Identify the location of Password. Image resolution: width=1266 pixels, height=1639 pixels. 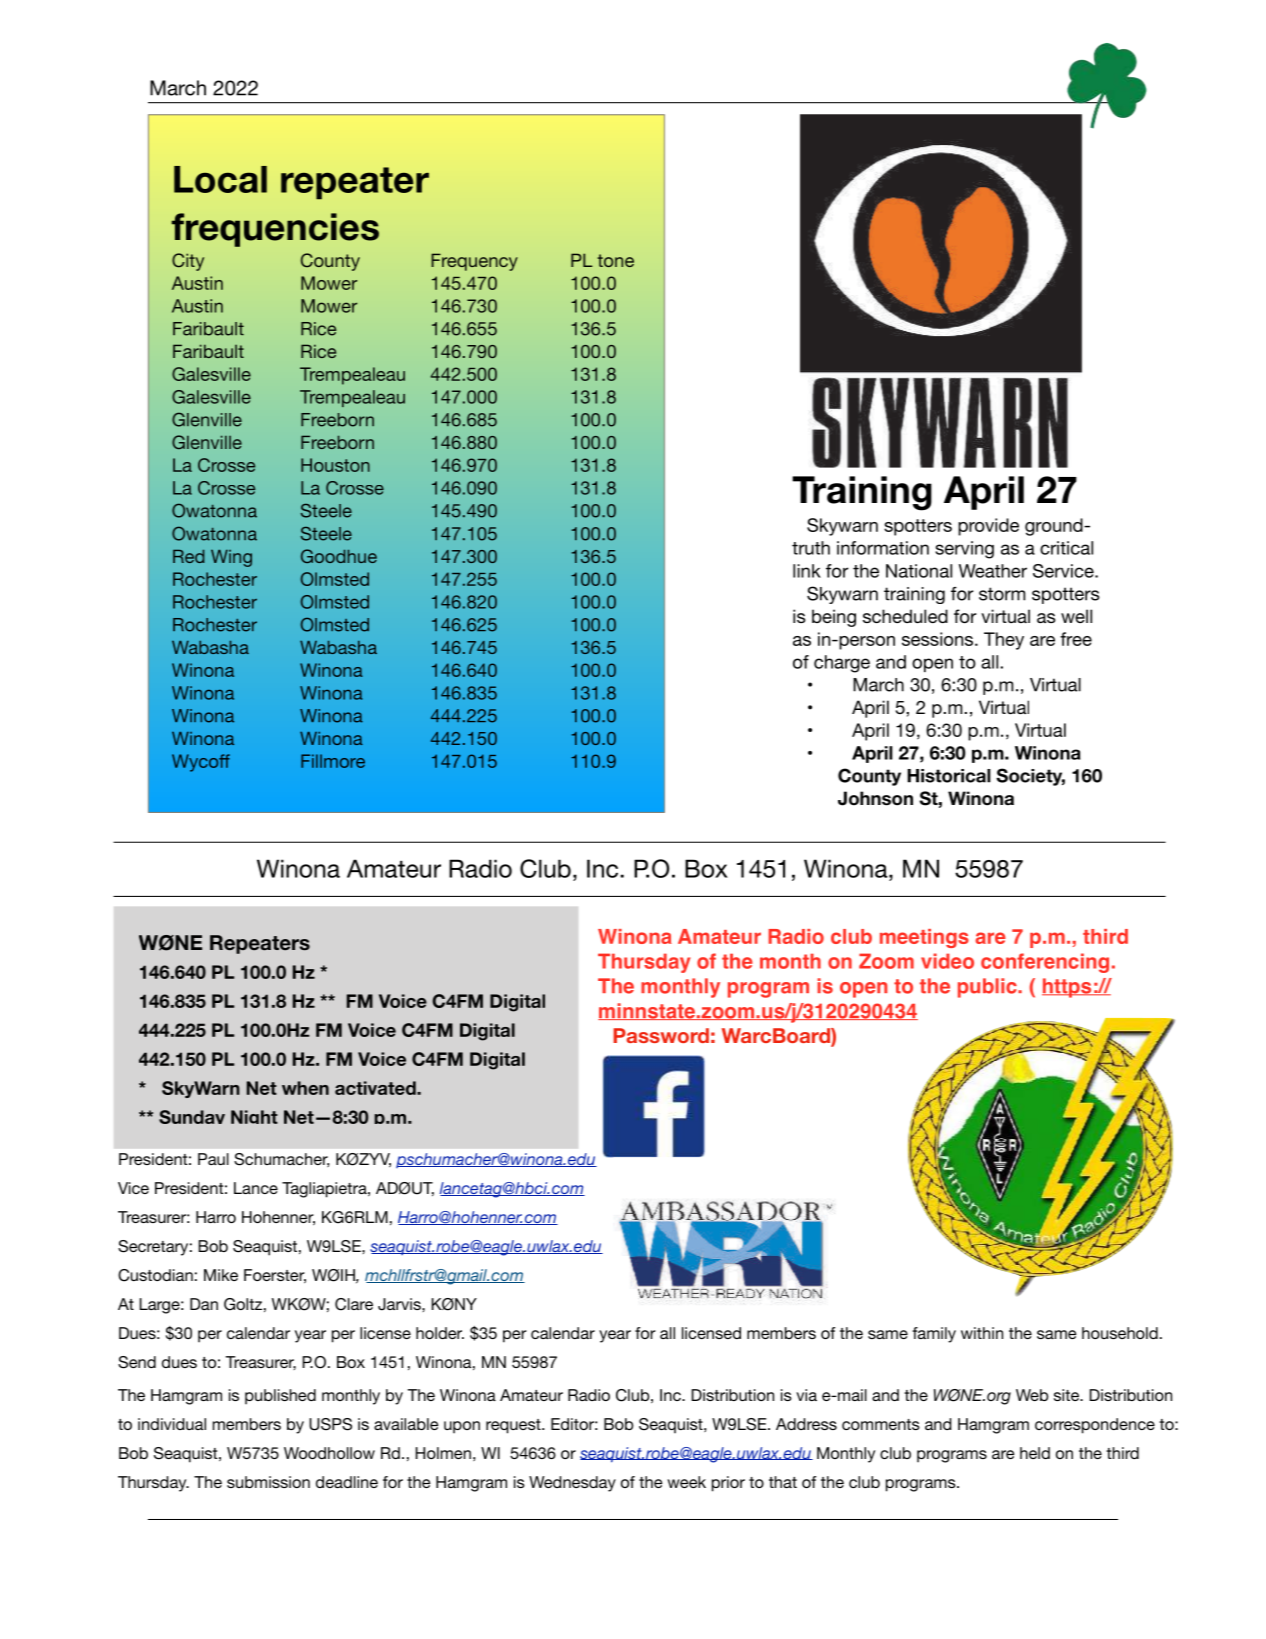
(661, 1035).
